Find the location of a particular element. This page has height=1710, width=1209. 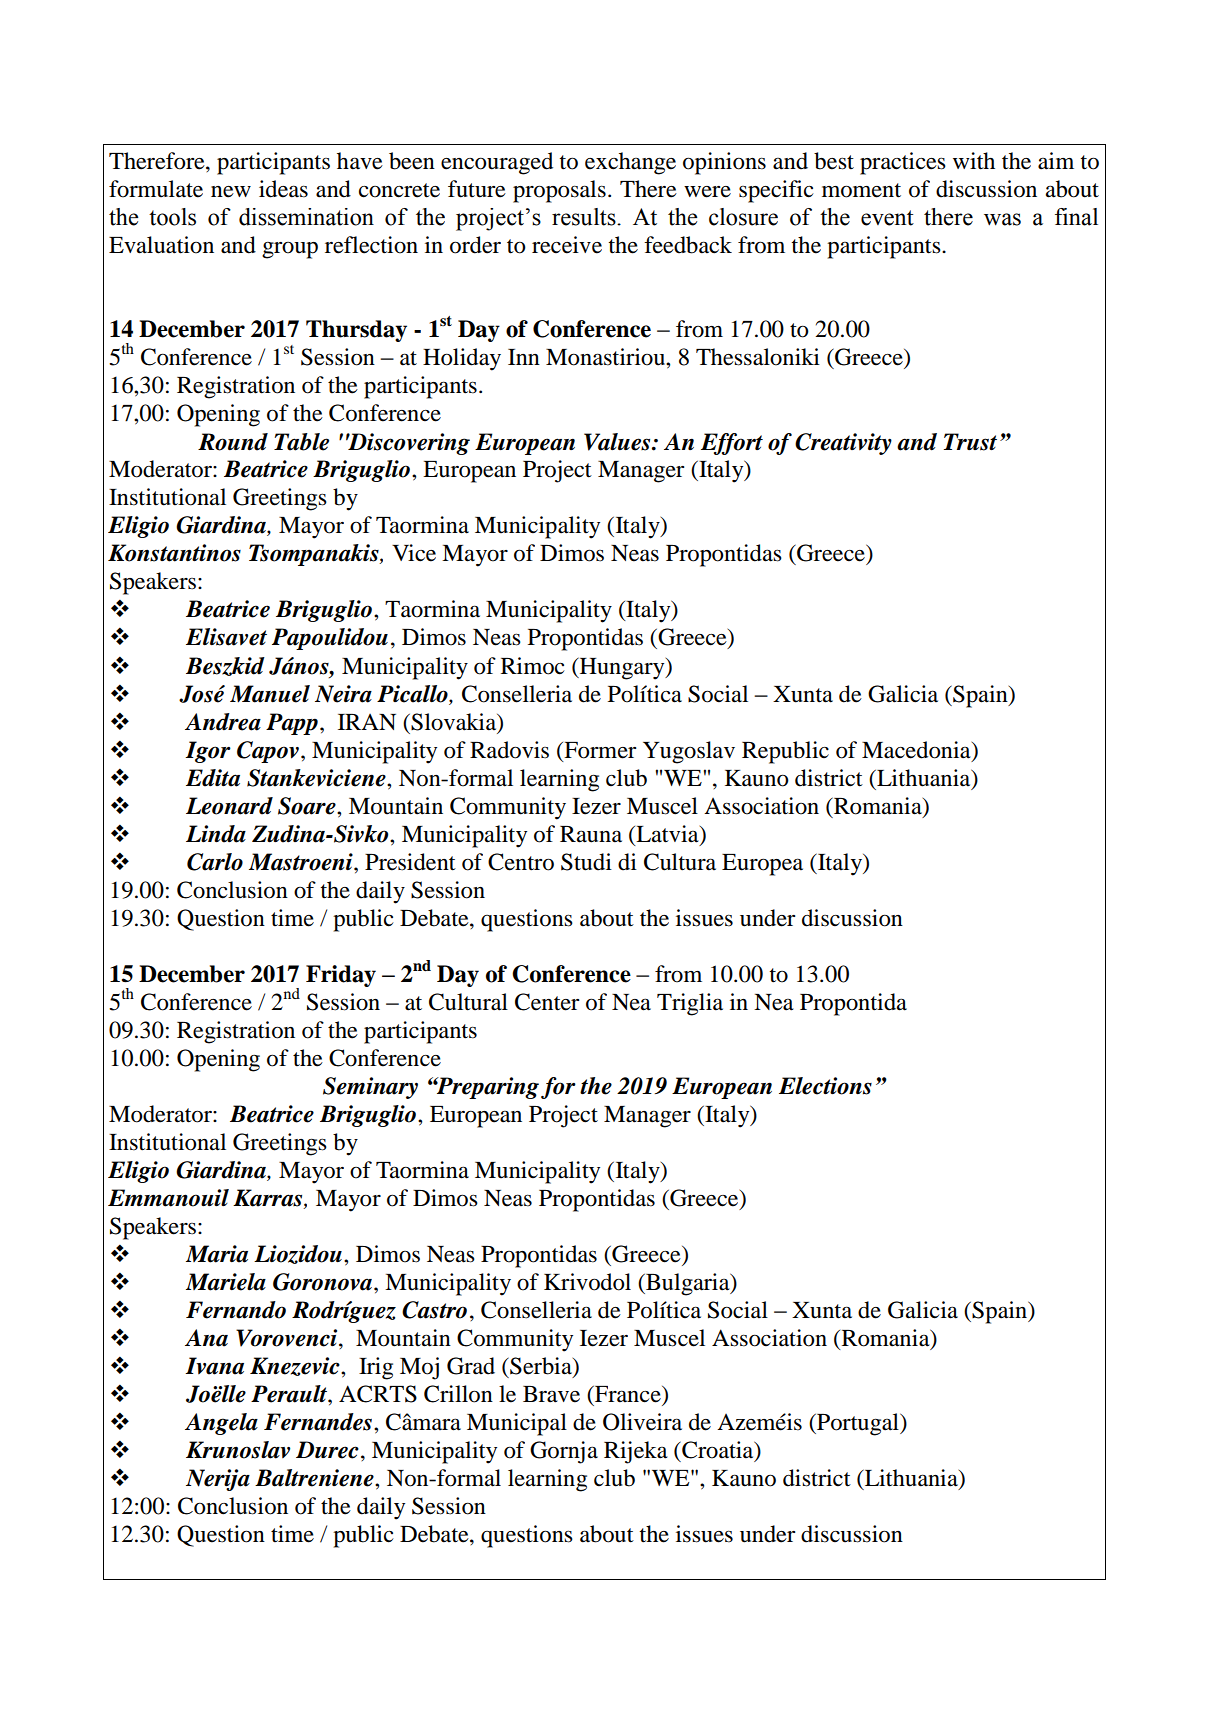

ideas is located at coordinates (283, 189).
